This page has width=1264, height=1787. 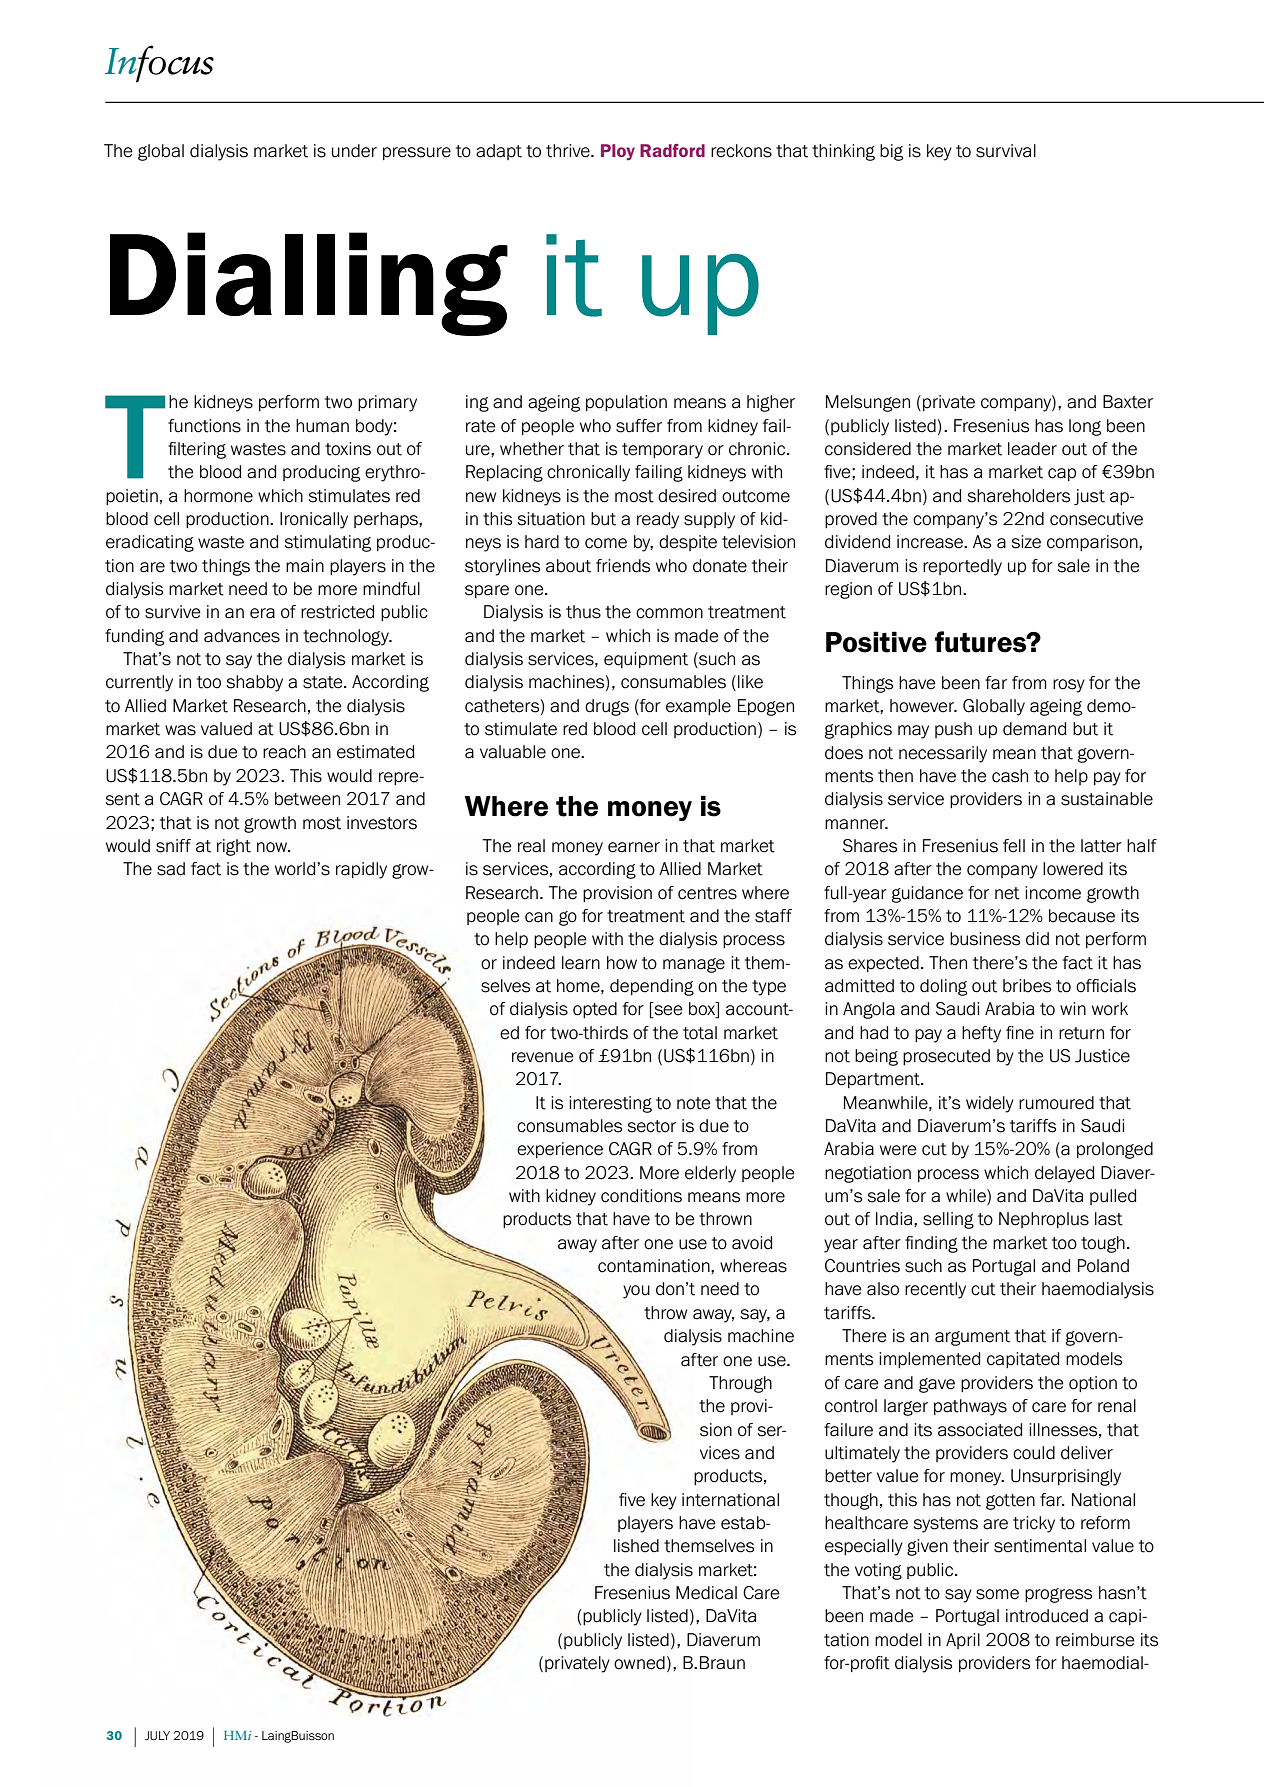 What do you see at coordinates (1034, 729) in the page?
I see `demand` at bounding box center [1034, 729].
